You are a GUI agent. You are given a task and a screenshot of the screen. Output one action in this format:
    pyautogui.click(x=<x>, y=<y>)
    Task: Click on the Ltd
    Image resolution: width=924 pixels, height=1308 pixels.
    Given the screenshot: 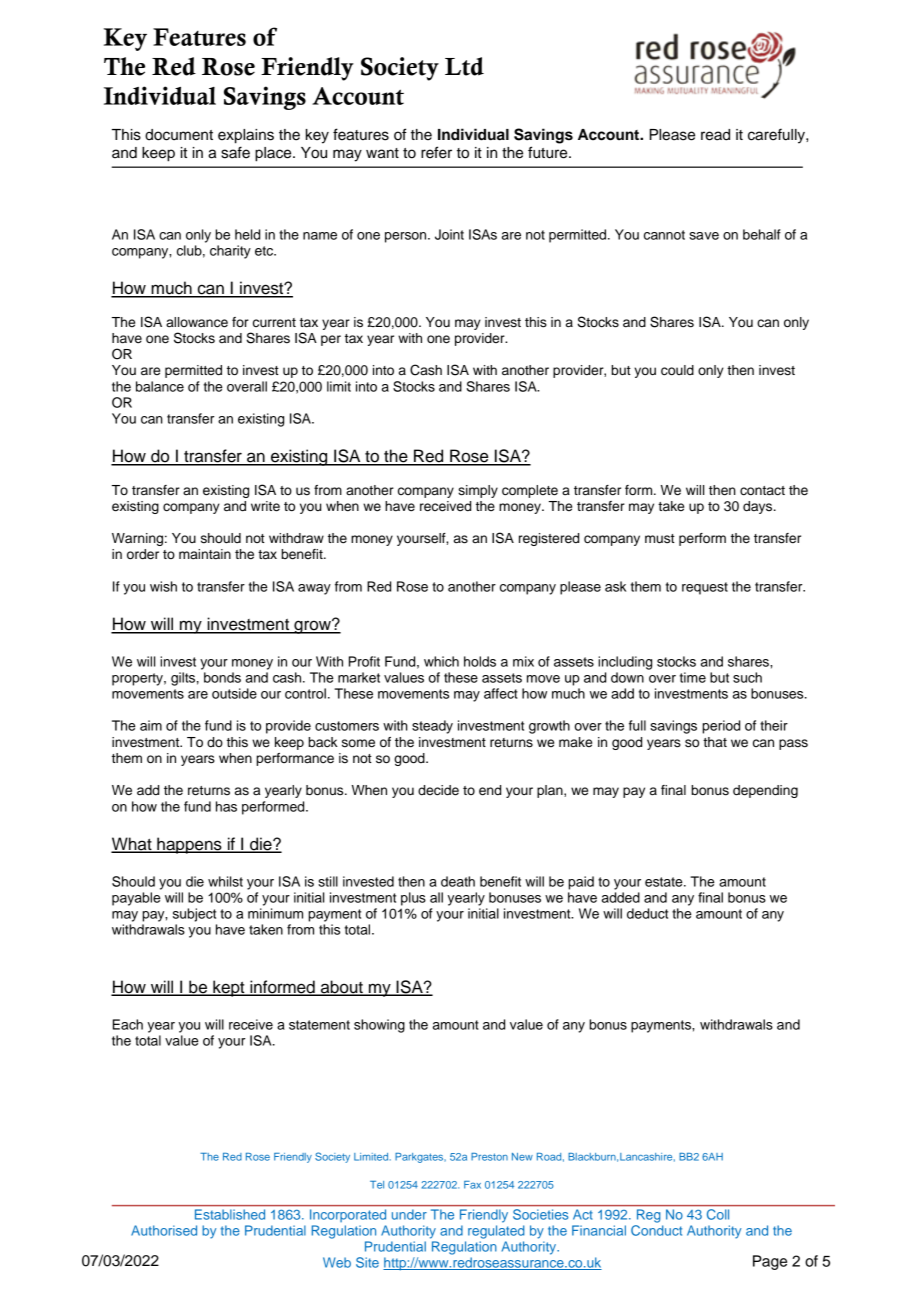 What is the action you would take?
    pyautogui.click(x=464, y=66)
